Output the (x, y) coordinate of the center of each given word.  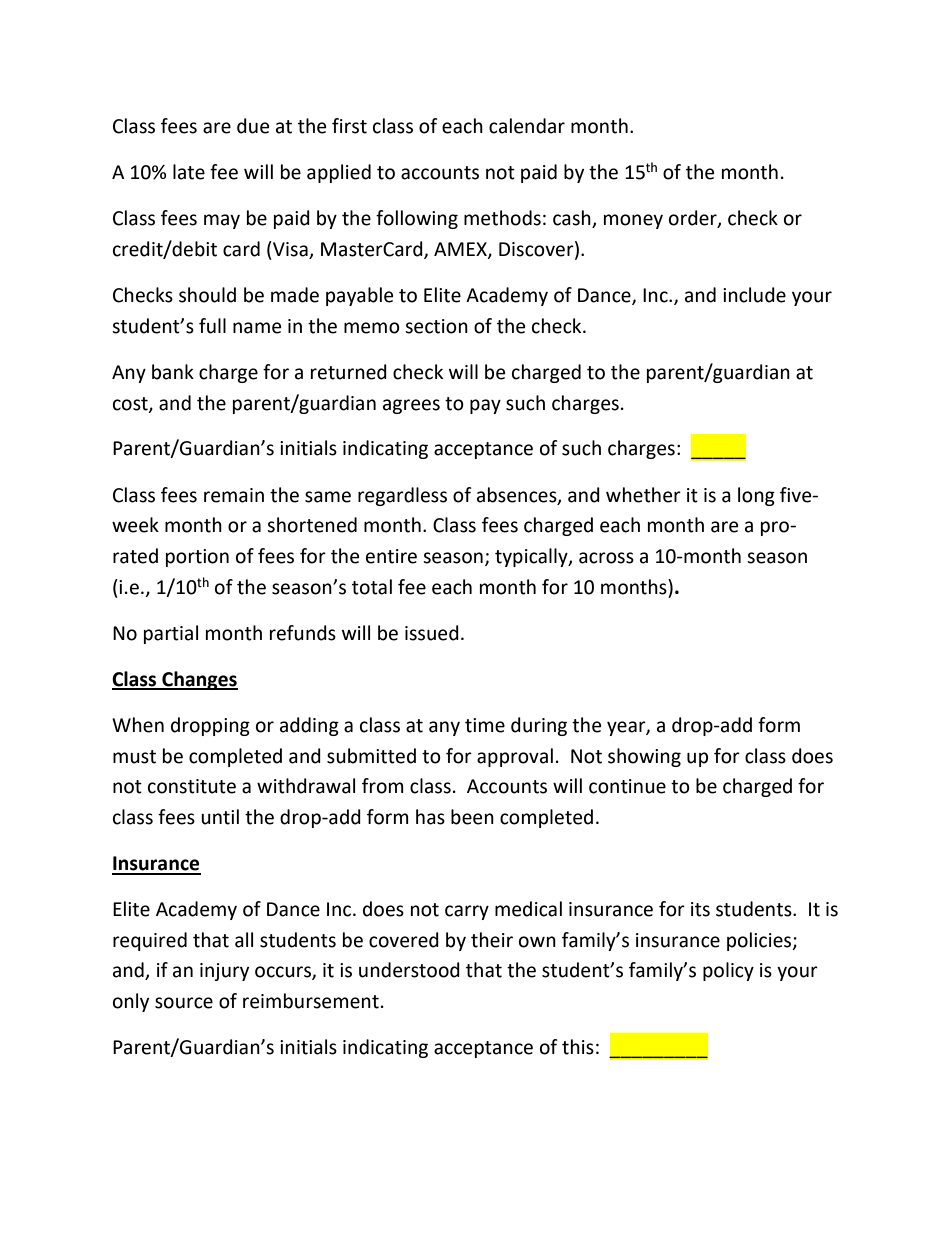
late (189, 172)
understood (409, 970)
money (633, 221)
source (184, 1003)
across (606, 558)
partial (171, 634)
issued (432, 633)
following (417, 219)
